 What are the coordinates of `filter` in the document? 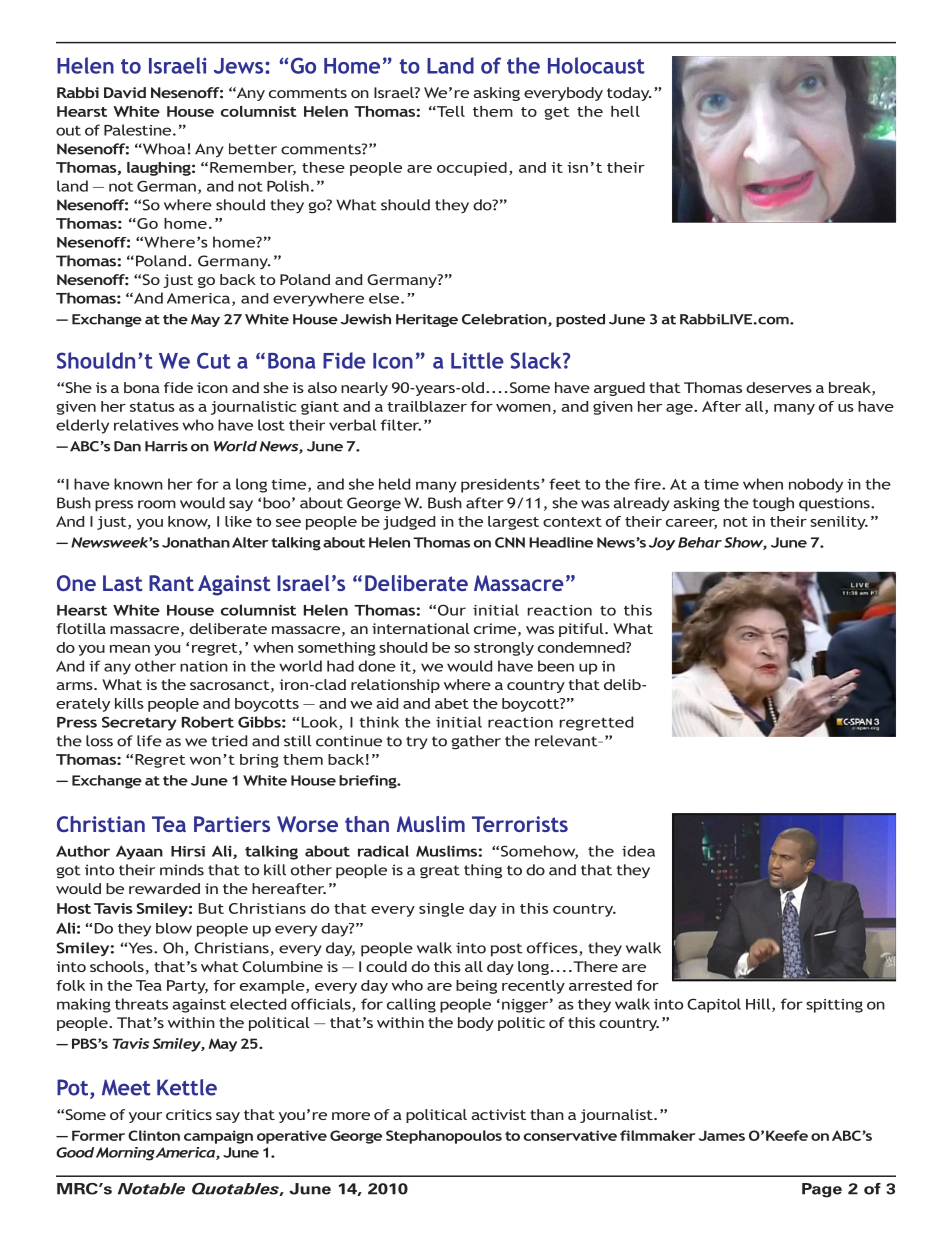 It's located at (401, 425).
